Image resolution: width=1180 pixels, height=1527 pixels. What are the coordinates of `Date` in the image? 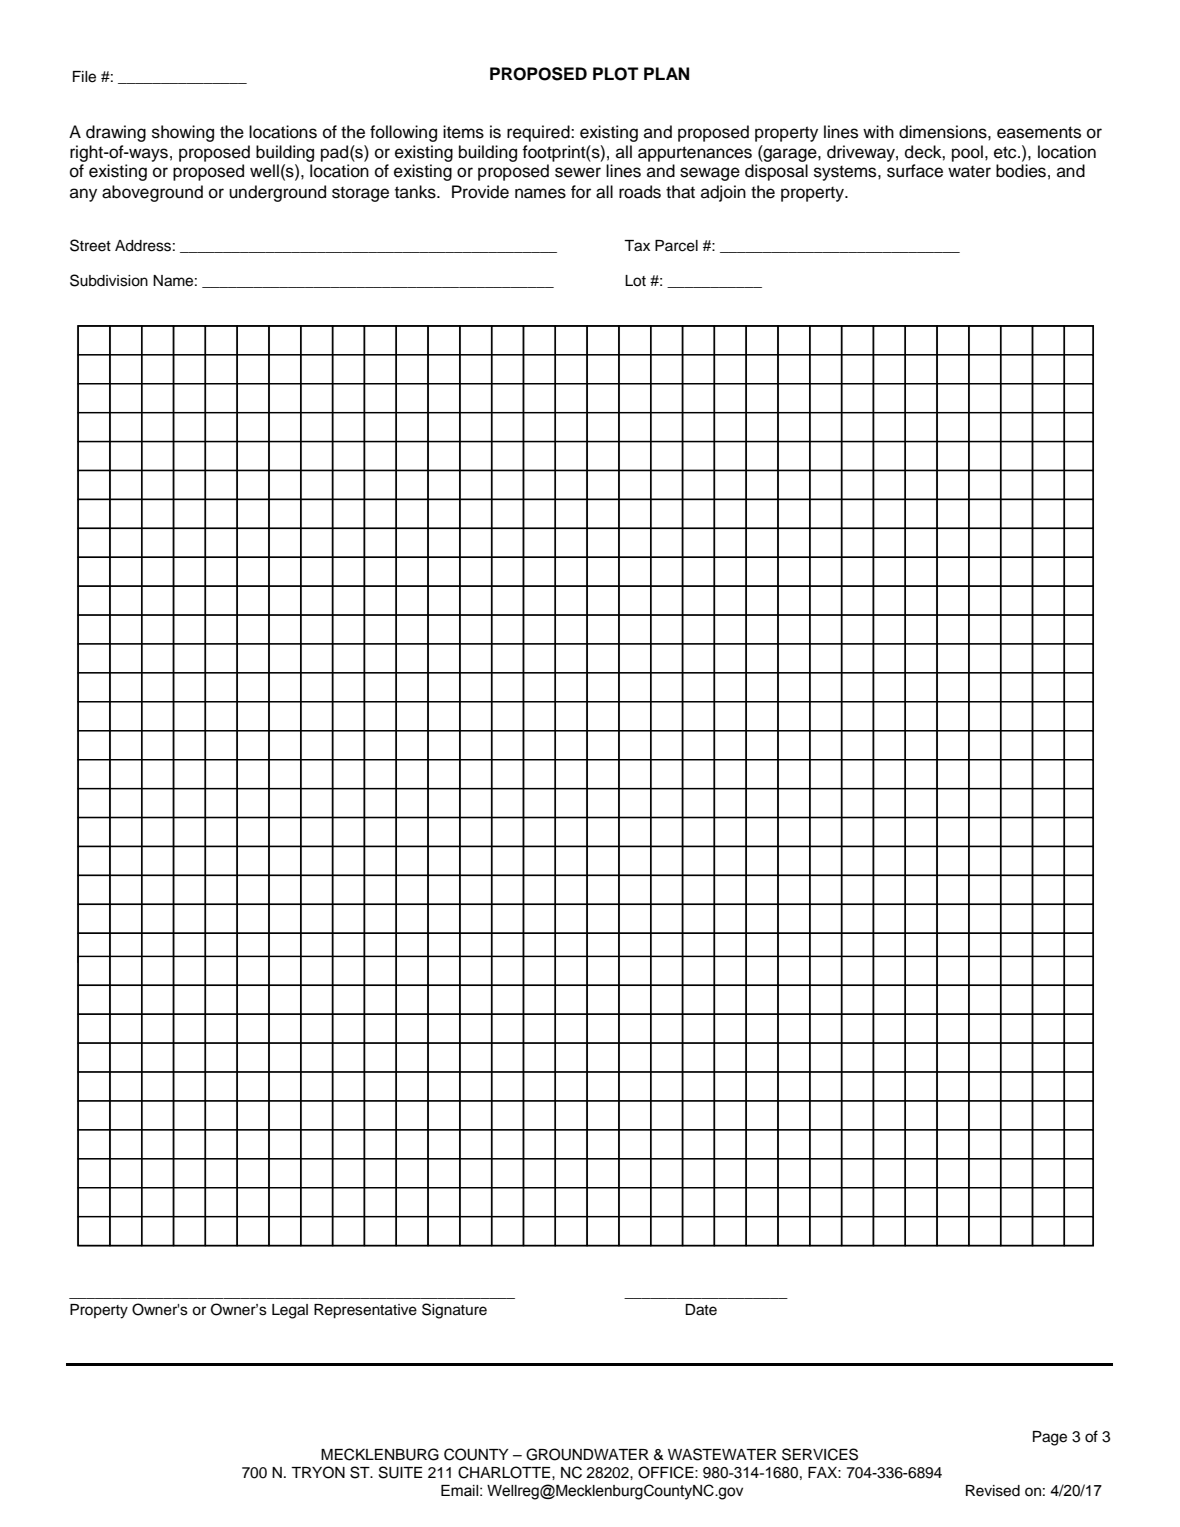 It's located at (701, 1310).
